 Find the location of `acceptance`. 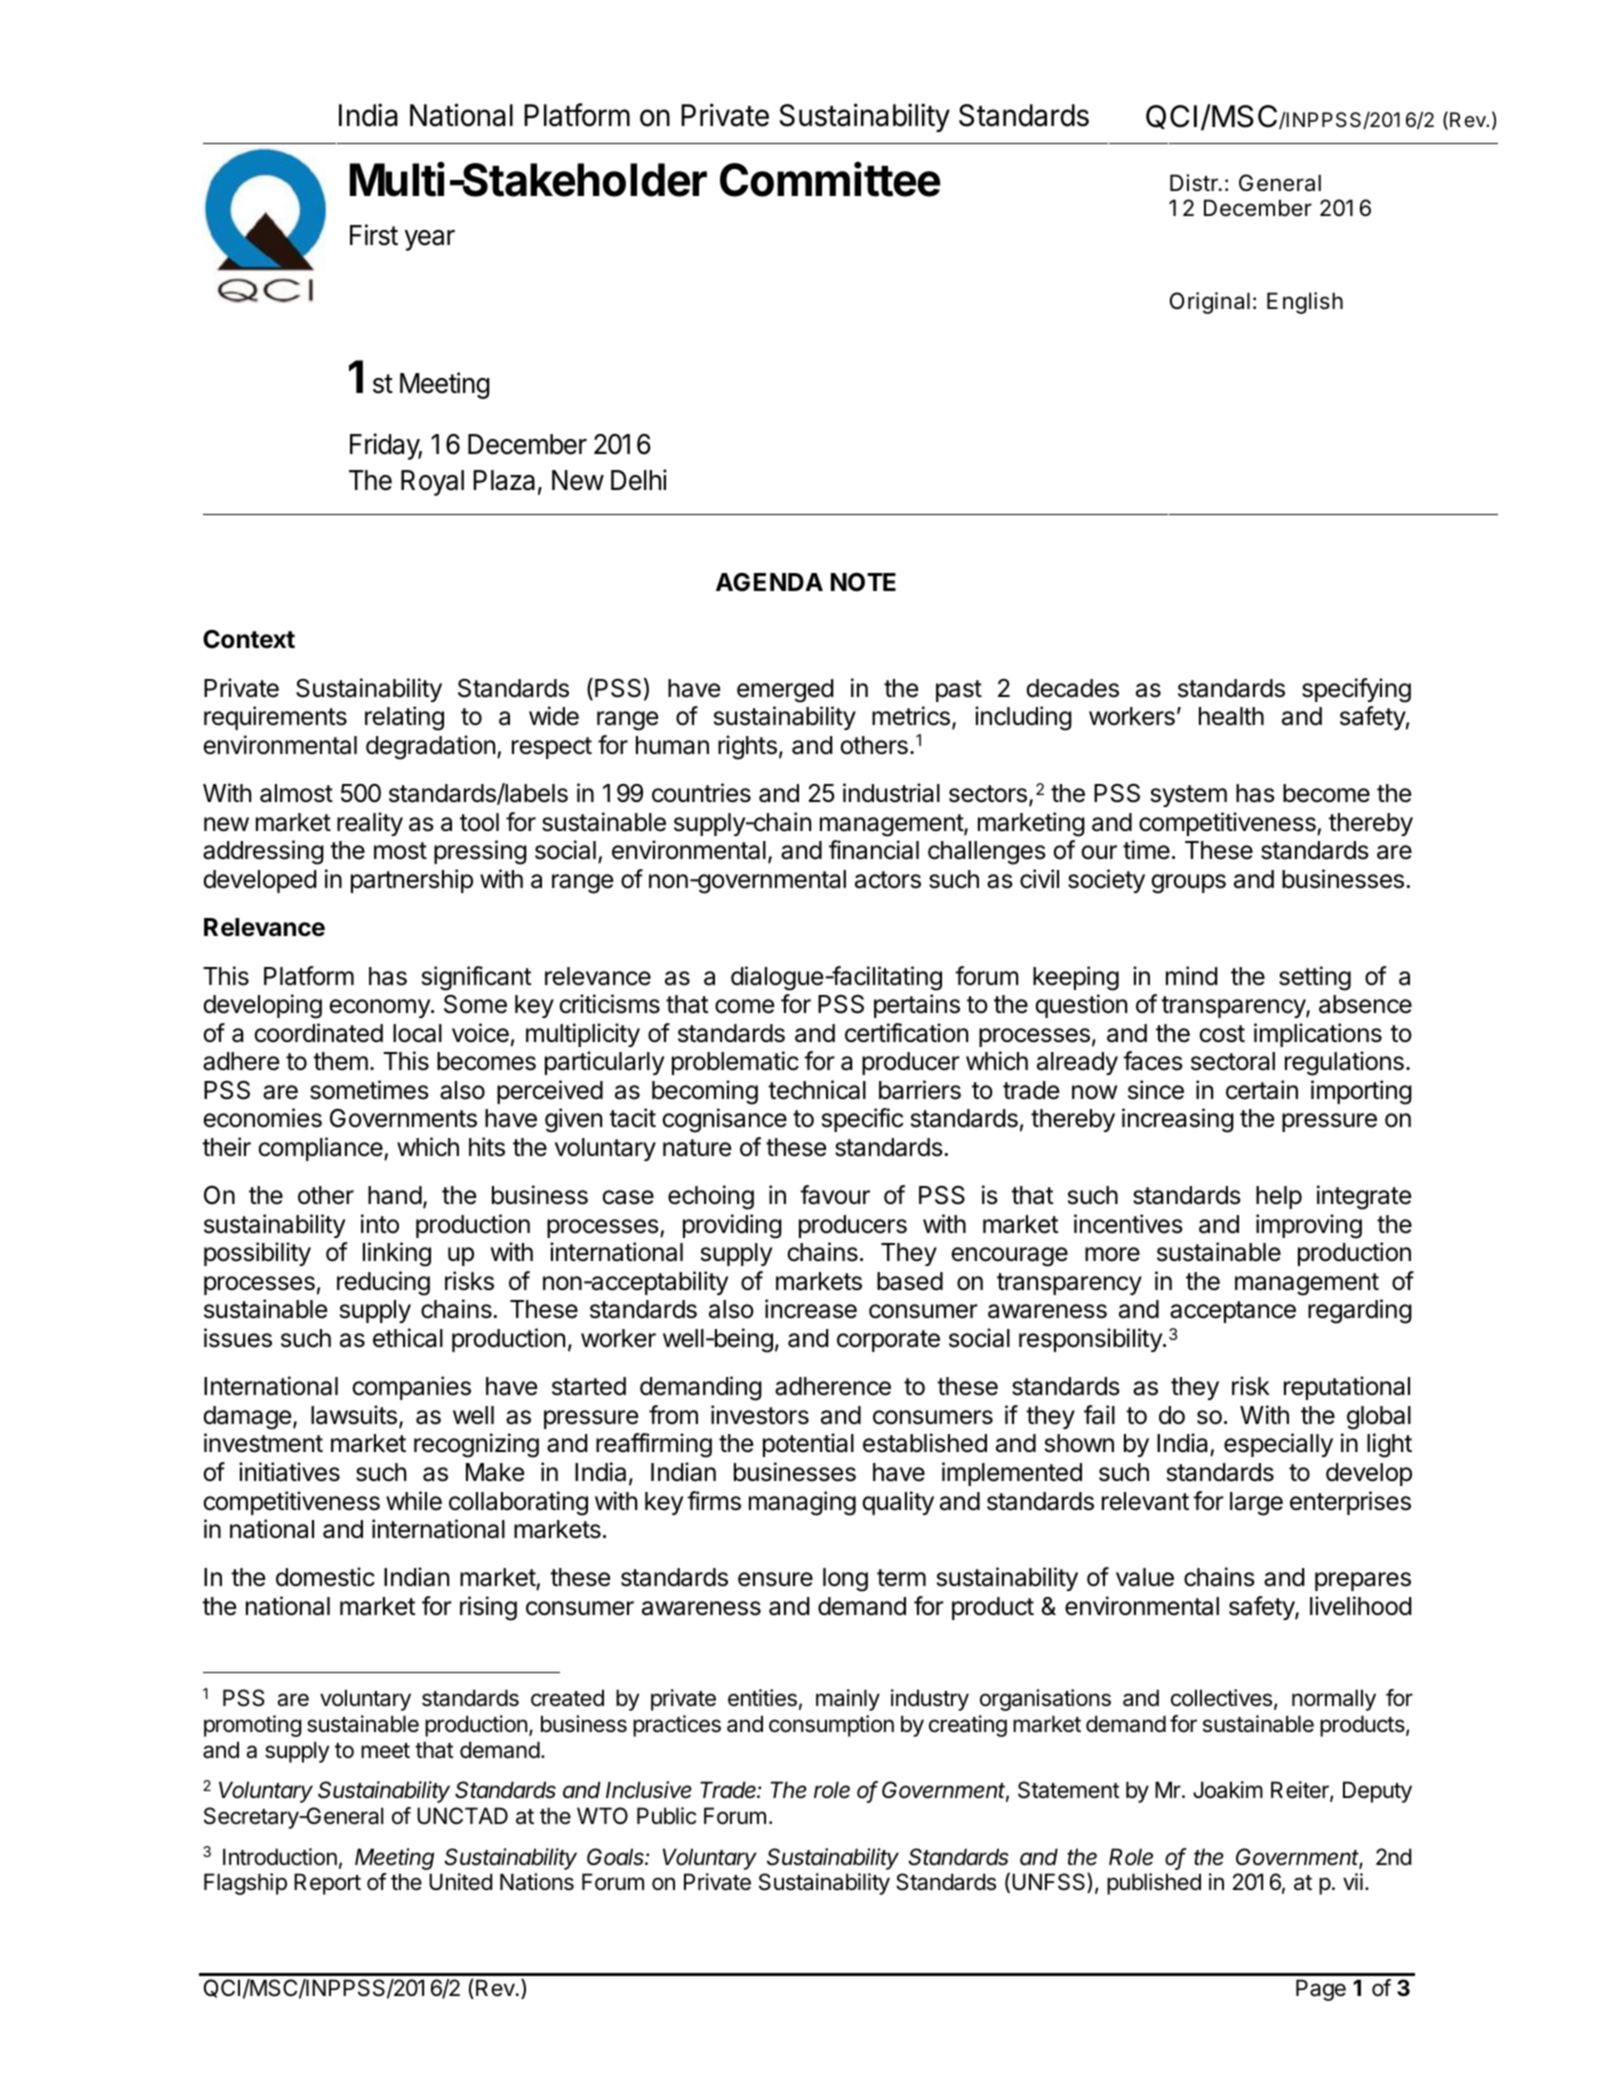

acceptance is located at coordinates (1233, 1312).
